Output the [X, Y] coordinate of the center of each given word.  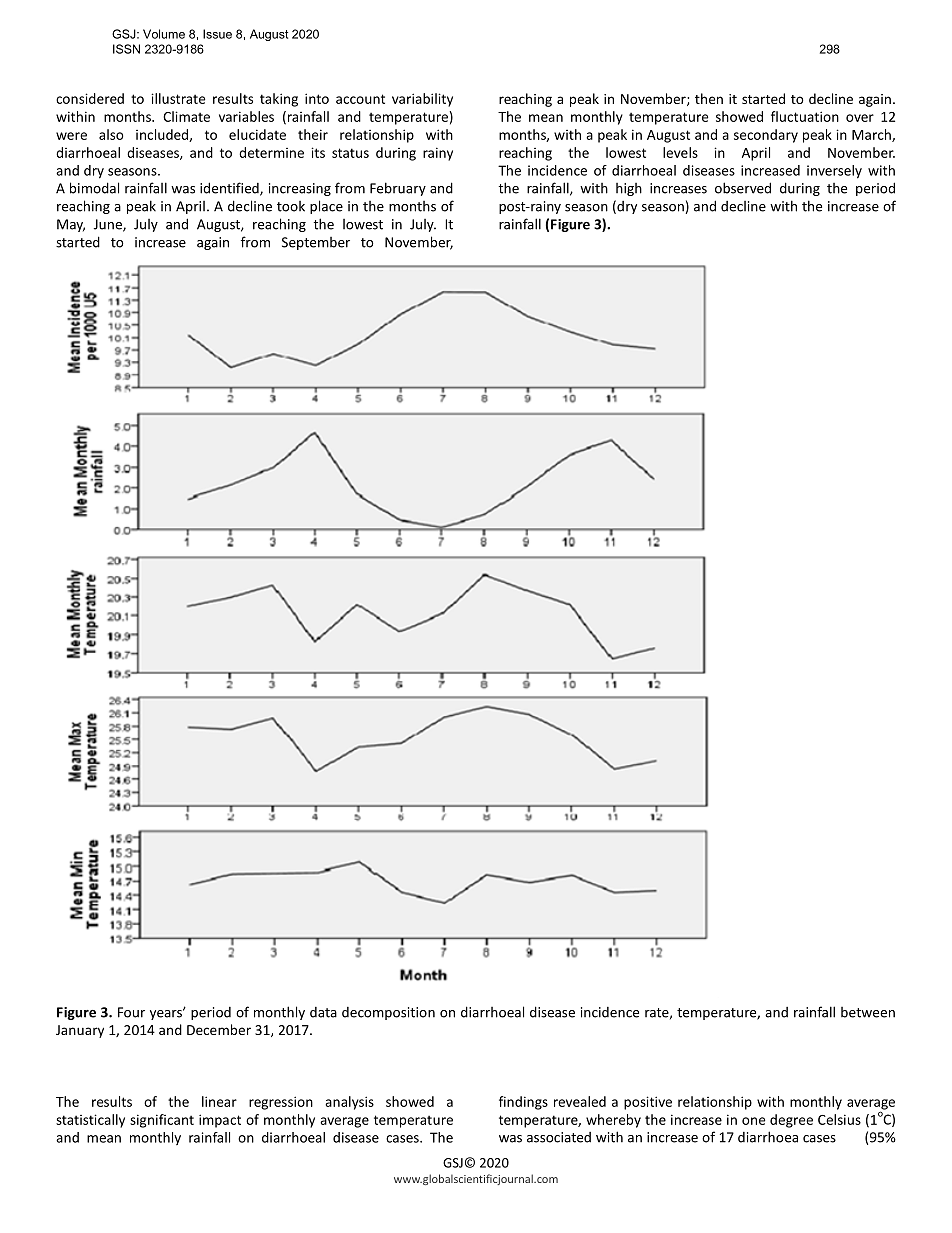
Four [131, 1012]
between [868, 1012]
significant [162, 1121]
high [629, 189]
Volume [164, 34]
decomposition [388, 1013]
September [316, 243]
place [326, 207]
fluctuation [805, 116]
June [109, 225]
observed [743, 188]
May [71, 225]
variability [422, 100]
